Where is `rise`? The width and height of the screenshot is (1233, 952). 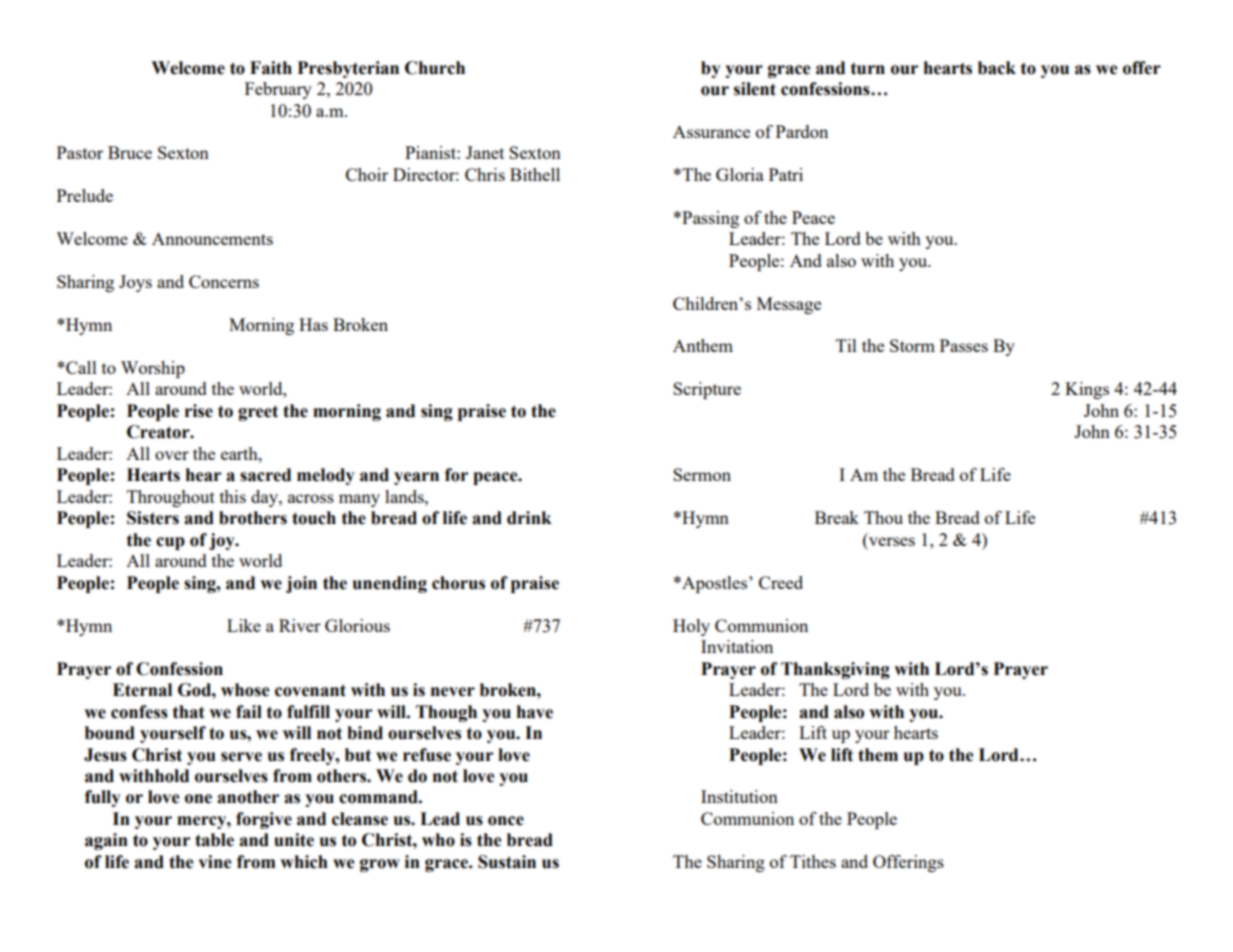 rise is located at coordinates (199, 411).
